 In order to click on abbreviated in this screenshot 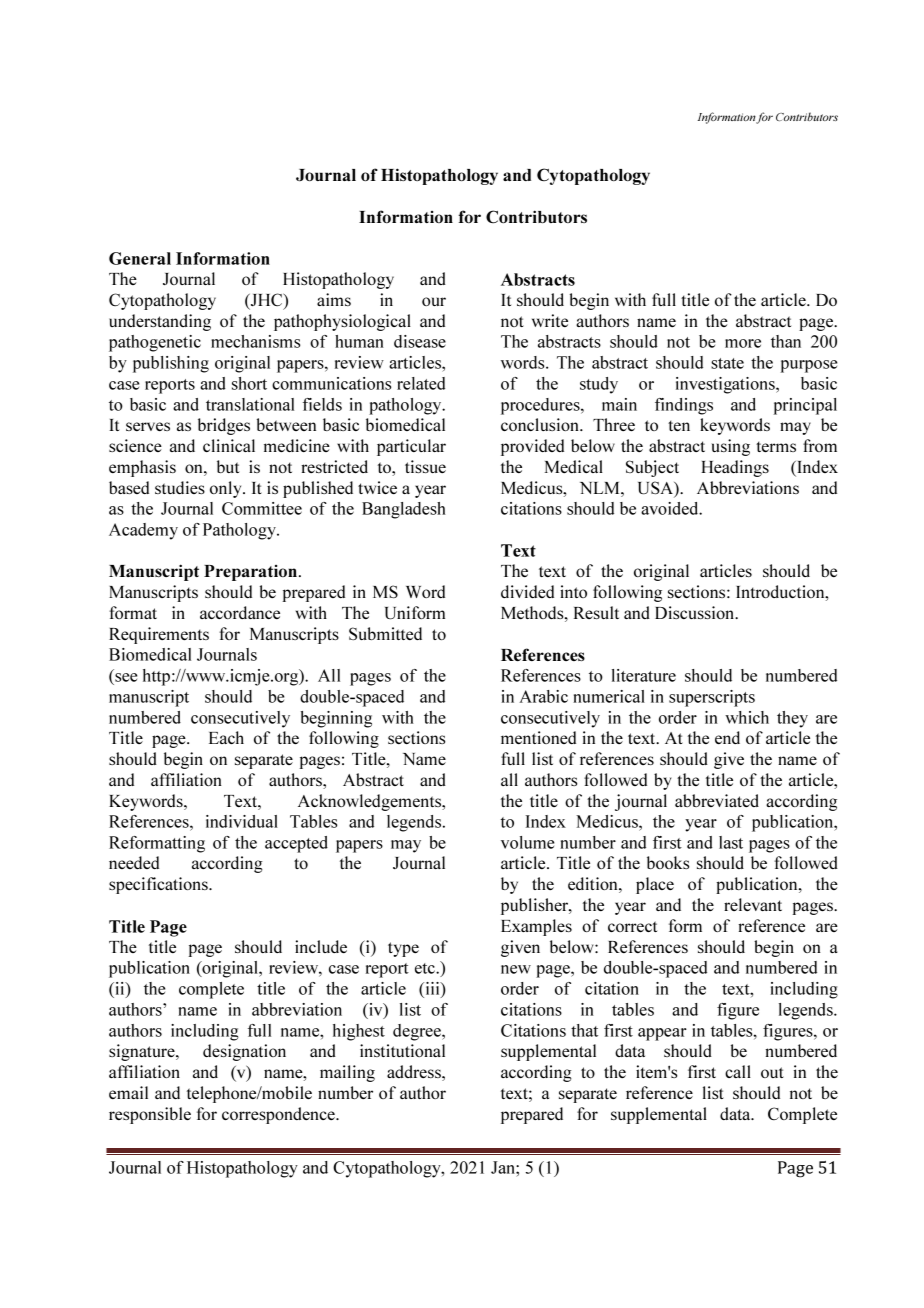, I will do `click(717, 800)`.
